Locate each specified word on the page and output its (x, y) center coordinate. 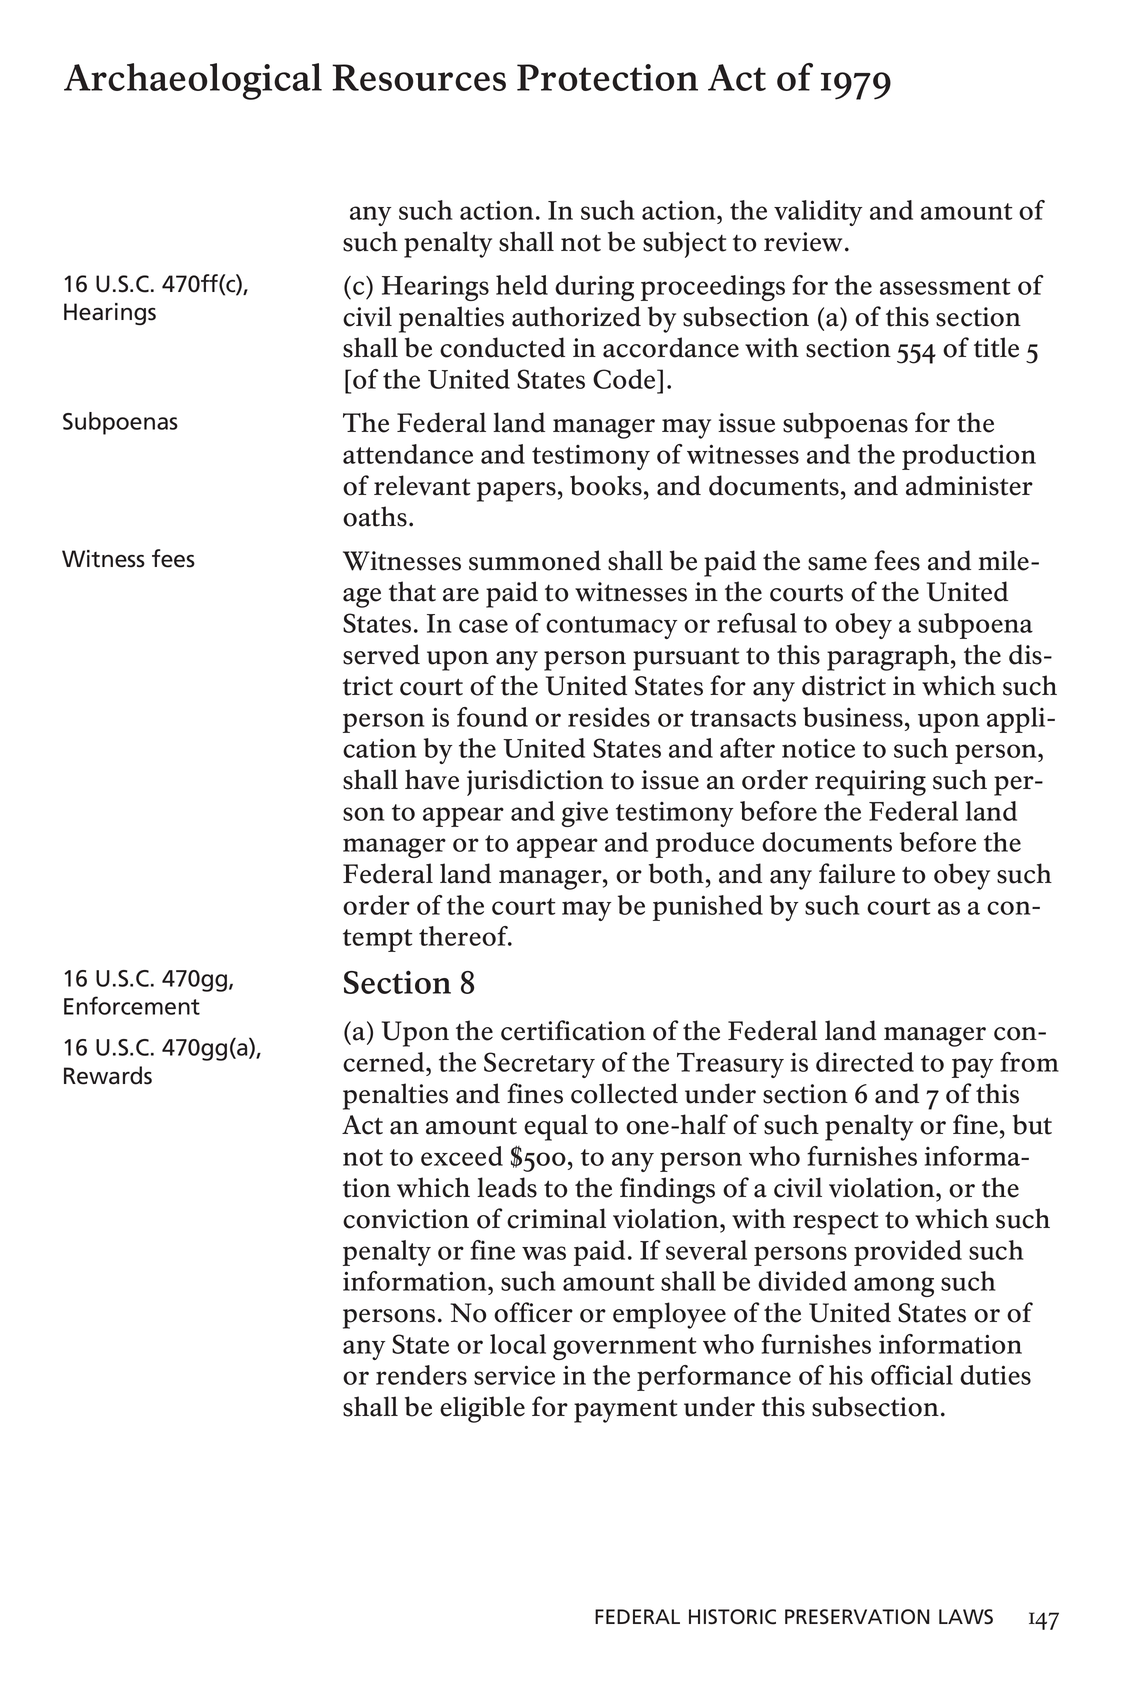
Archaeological (193, 81)
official (912, 1375)
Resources (419, 77)
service (514, 1375)
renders (421, 1375)
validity (818, 213)
